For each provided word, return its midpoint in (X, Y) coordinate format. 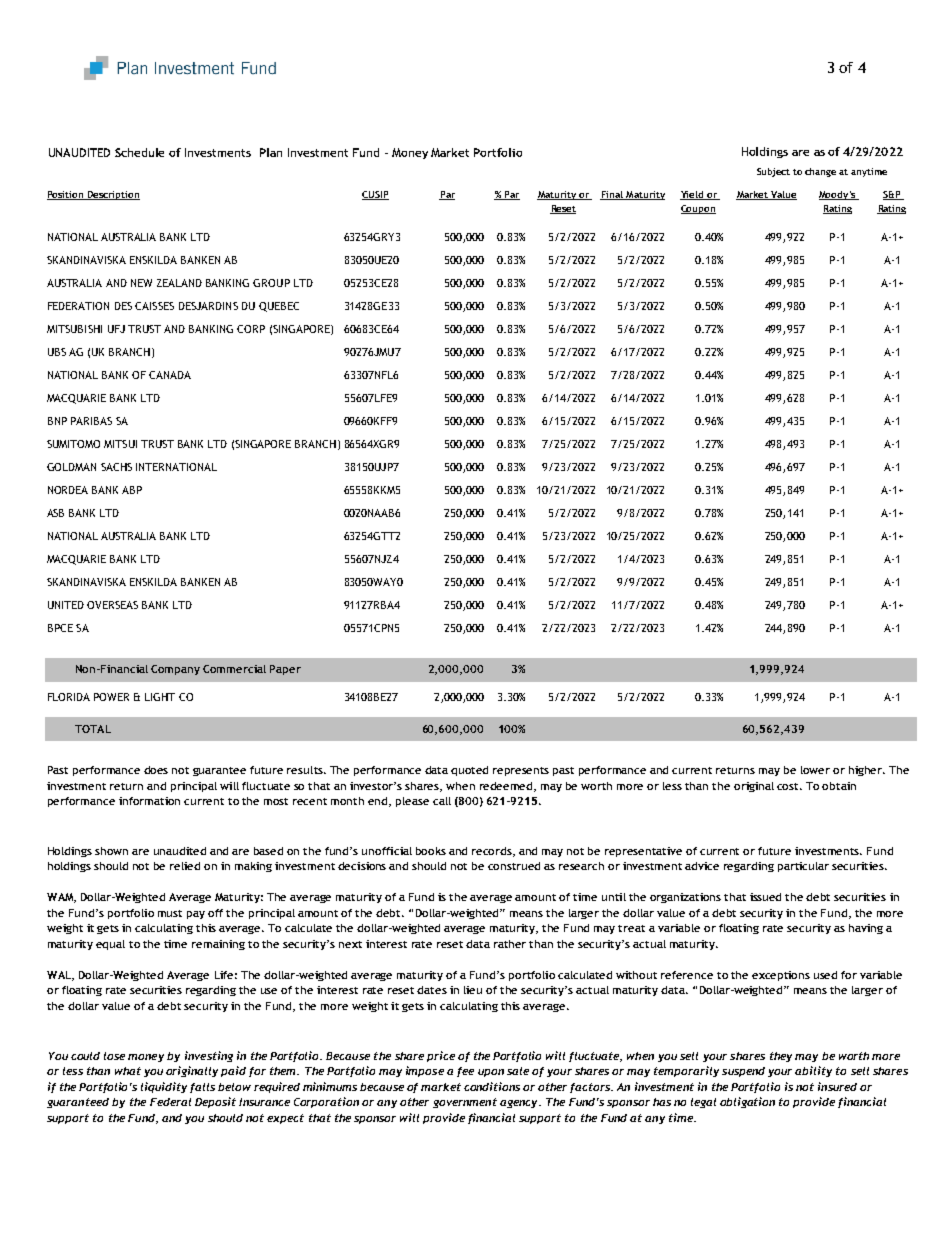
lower (815, 770)
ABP (132, 490)
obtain (839, 786)
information (149, 801)
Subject (773, 172)
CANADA (170, 375)
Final (612, 195)
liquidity (164, 1087)
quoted (469, 771)
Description (112, 195)
